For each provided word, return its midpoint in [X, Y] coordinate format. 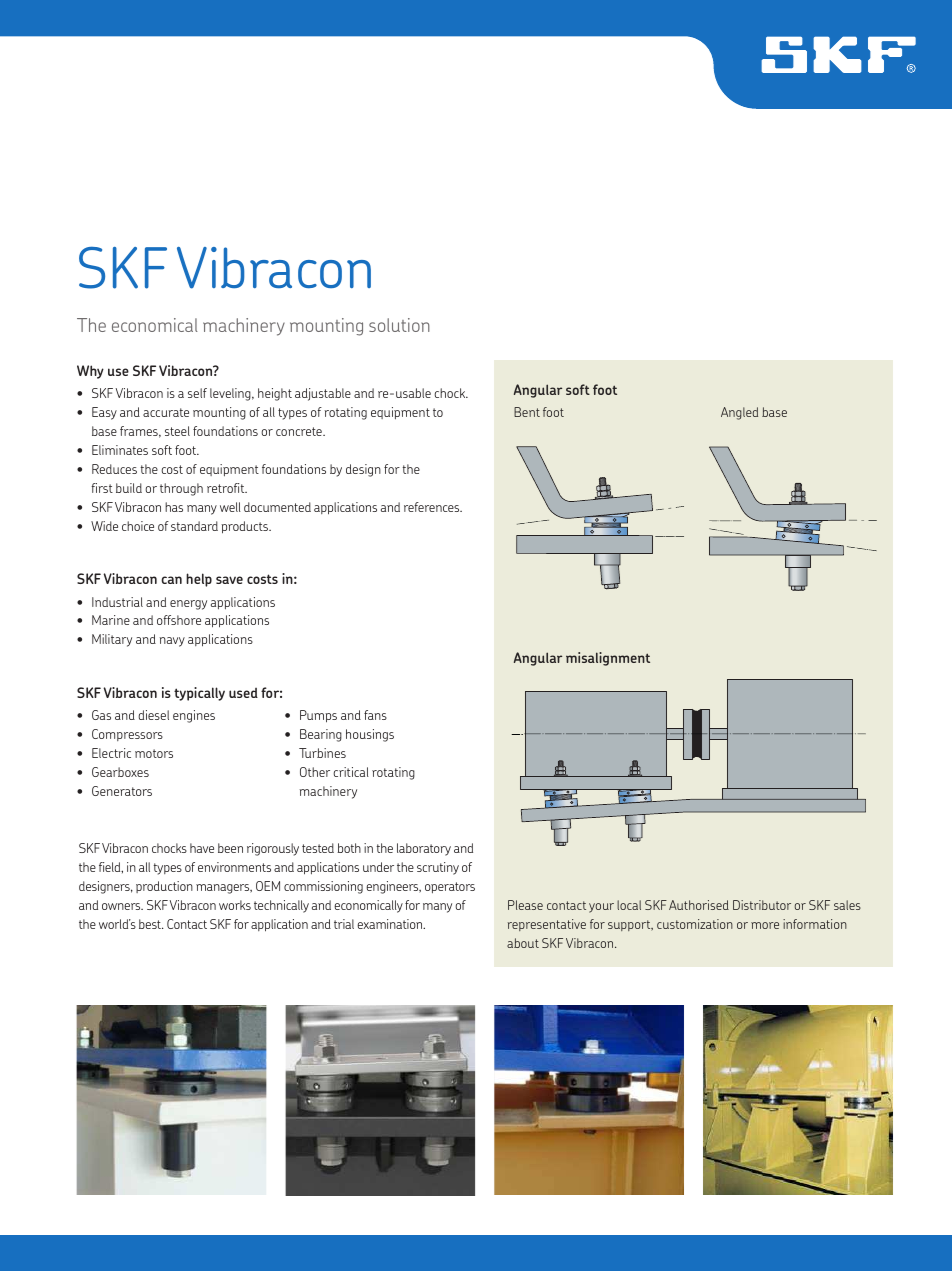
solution [399, 325]
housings [370, 735]
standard [194, 526]
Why [90, 372]
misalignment [608, 659]
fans [375, 715]
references [433, 507]
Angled [739, 413]
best [151, 924]
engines [194, 716]
